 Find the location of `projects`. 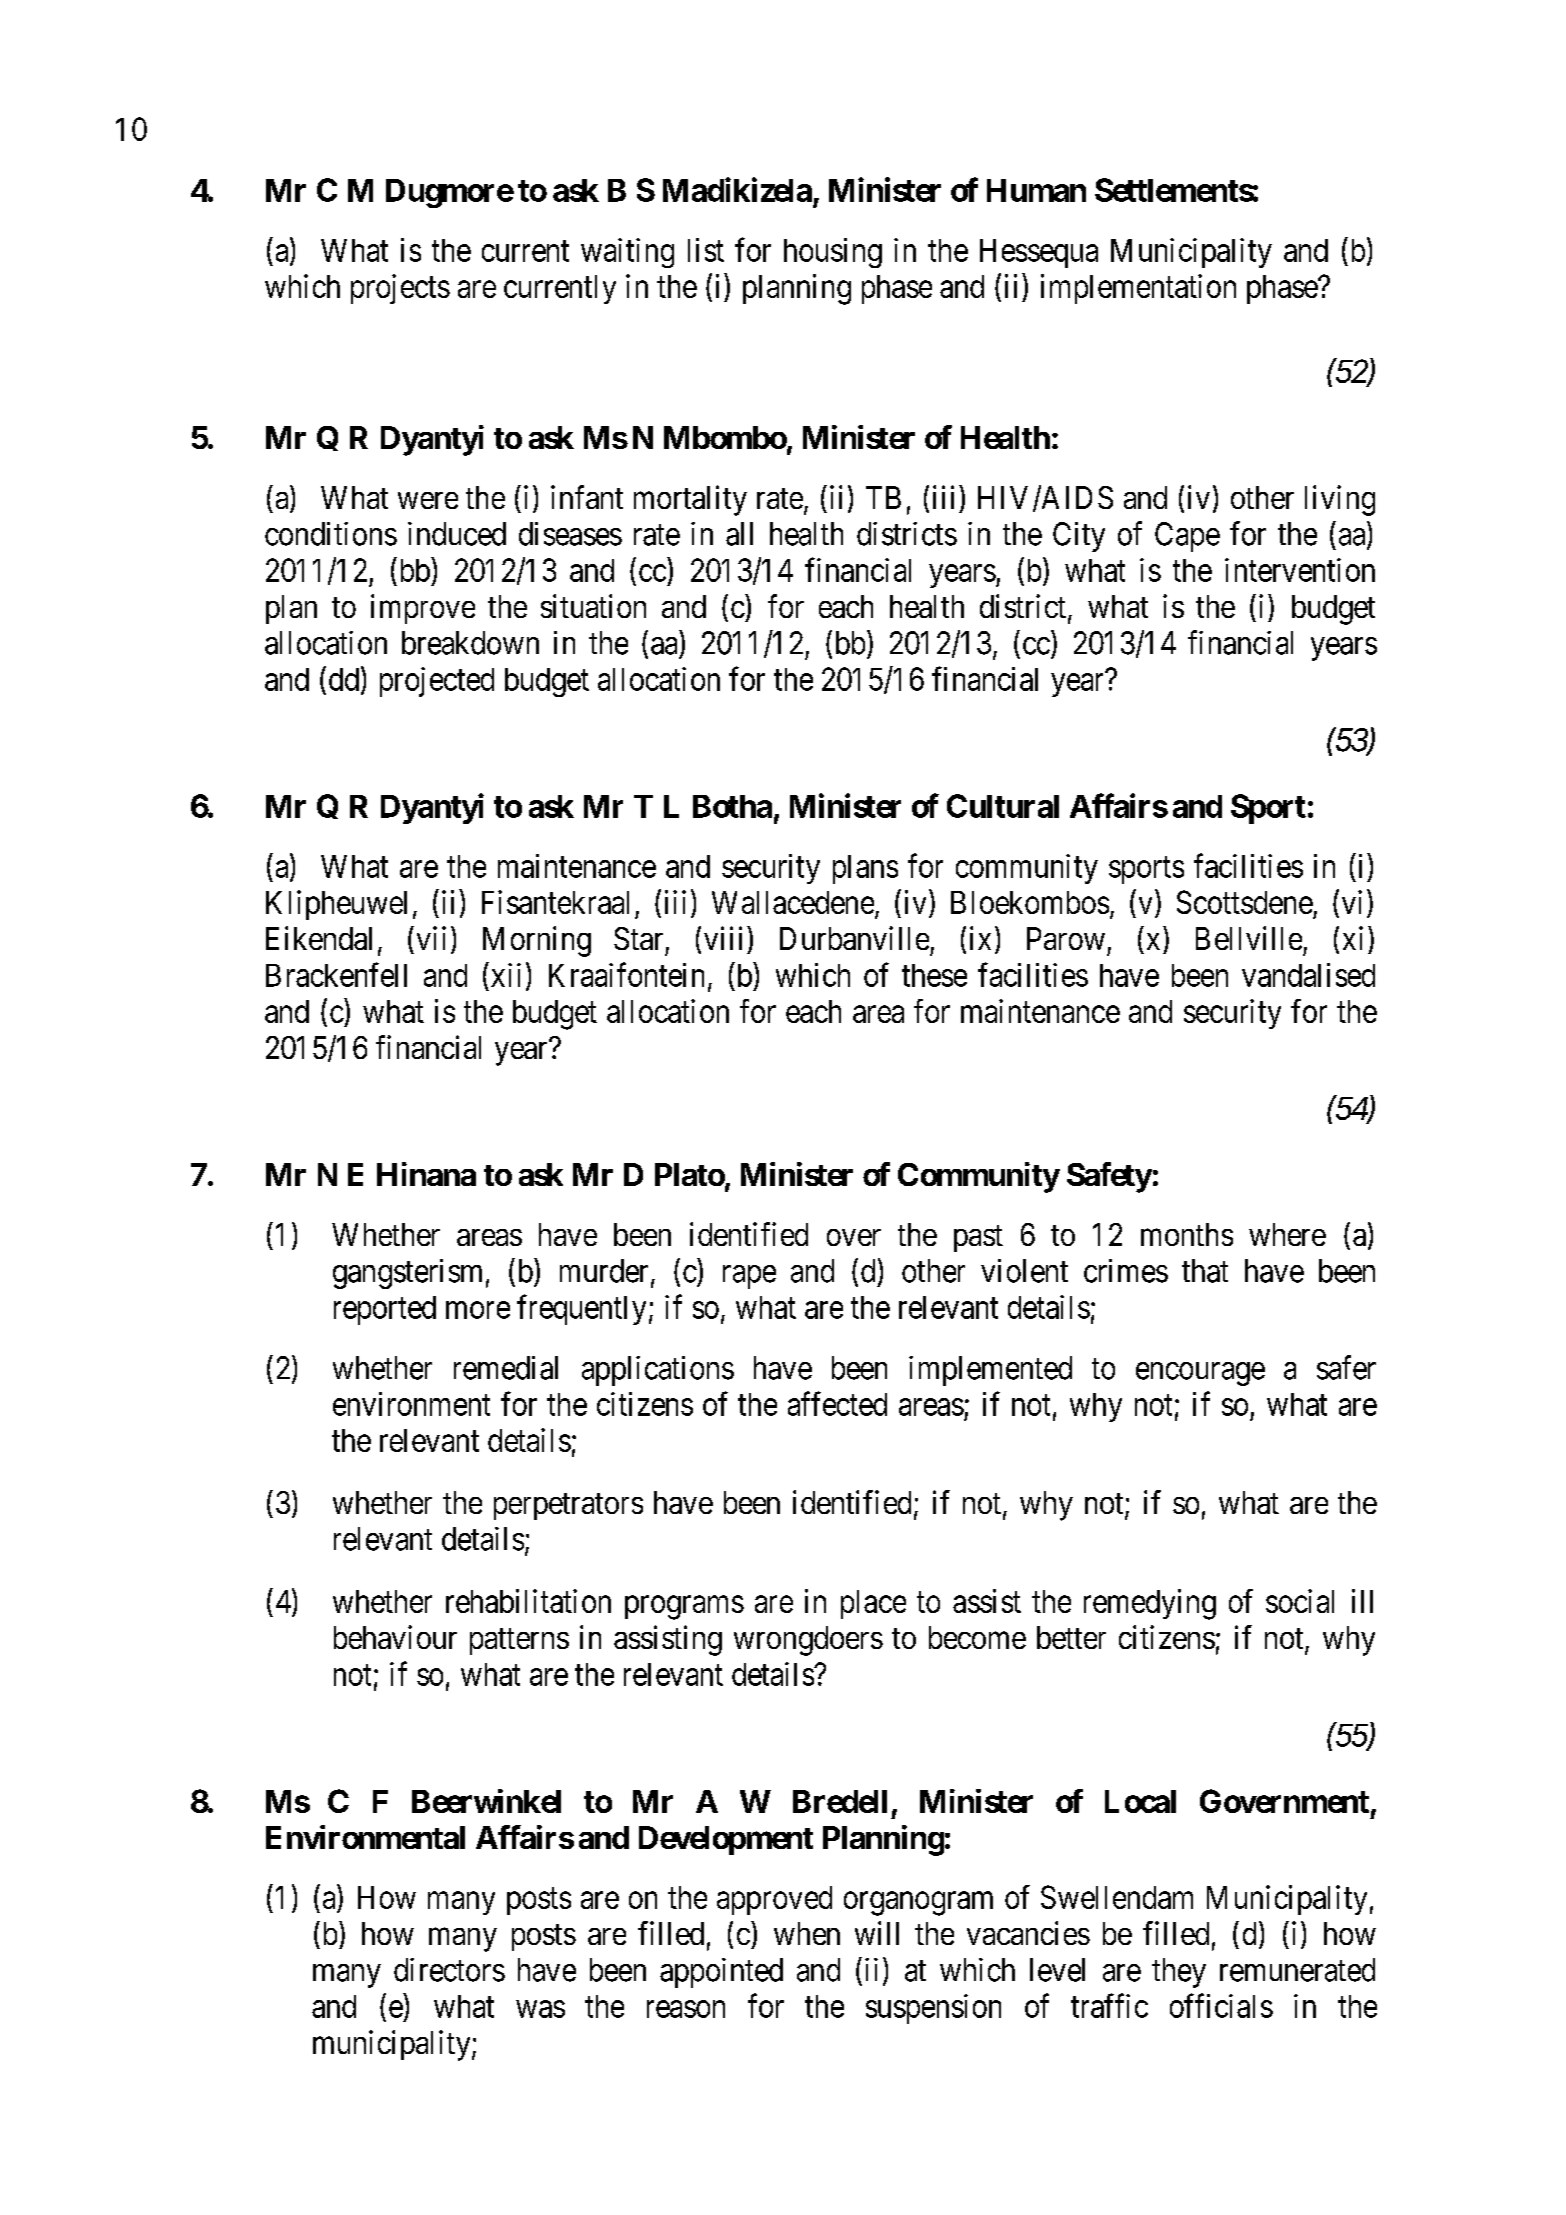

projects is located at coordinates (400, 289).
